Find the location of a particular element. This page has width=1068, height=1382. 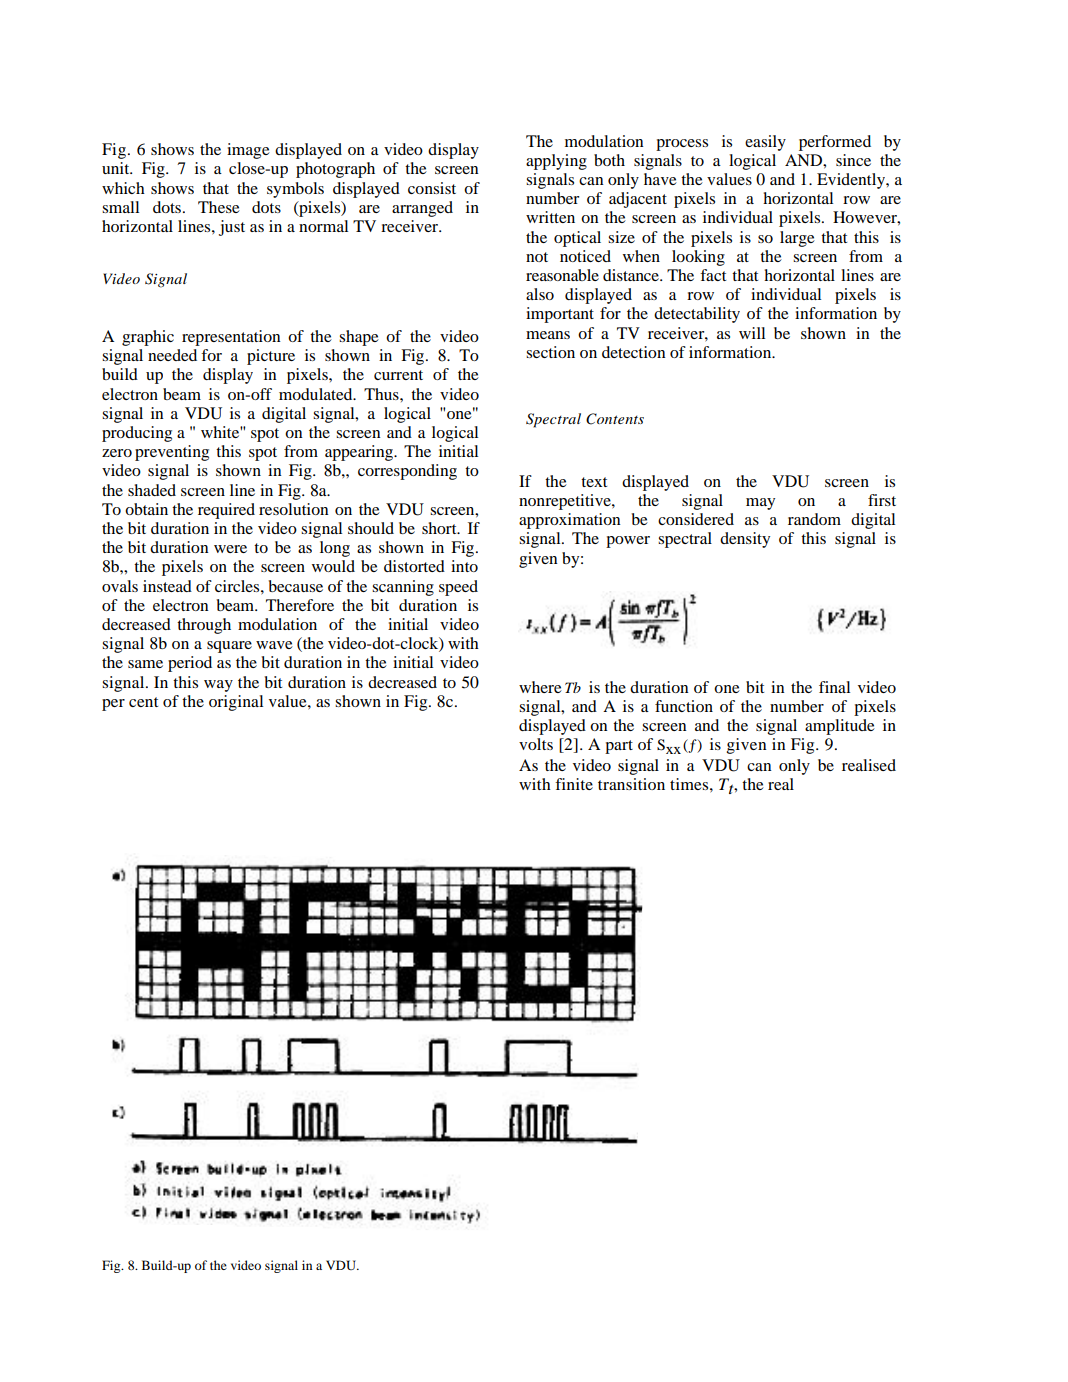

original is located at coordinates (236, 703).
